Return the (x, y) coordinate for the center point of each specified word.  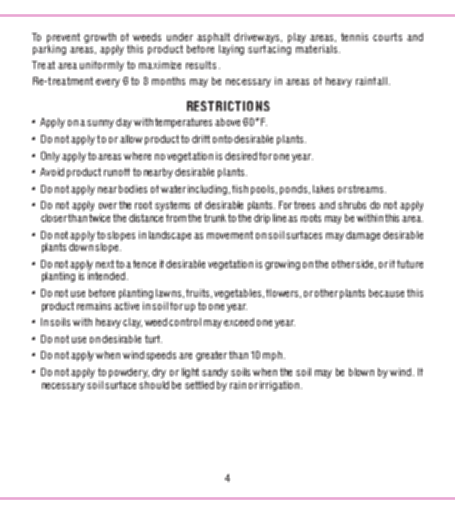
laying (231, 50)
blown (361, 372)
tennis (354, 37)
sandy (215, 373)
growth (100, 38)
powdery (129, 373)
